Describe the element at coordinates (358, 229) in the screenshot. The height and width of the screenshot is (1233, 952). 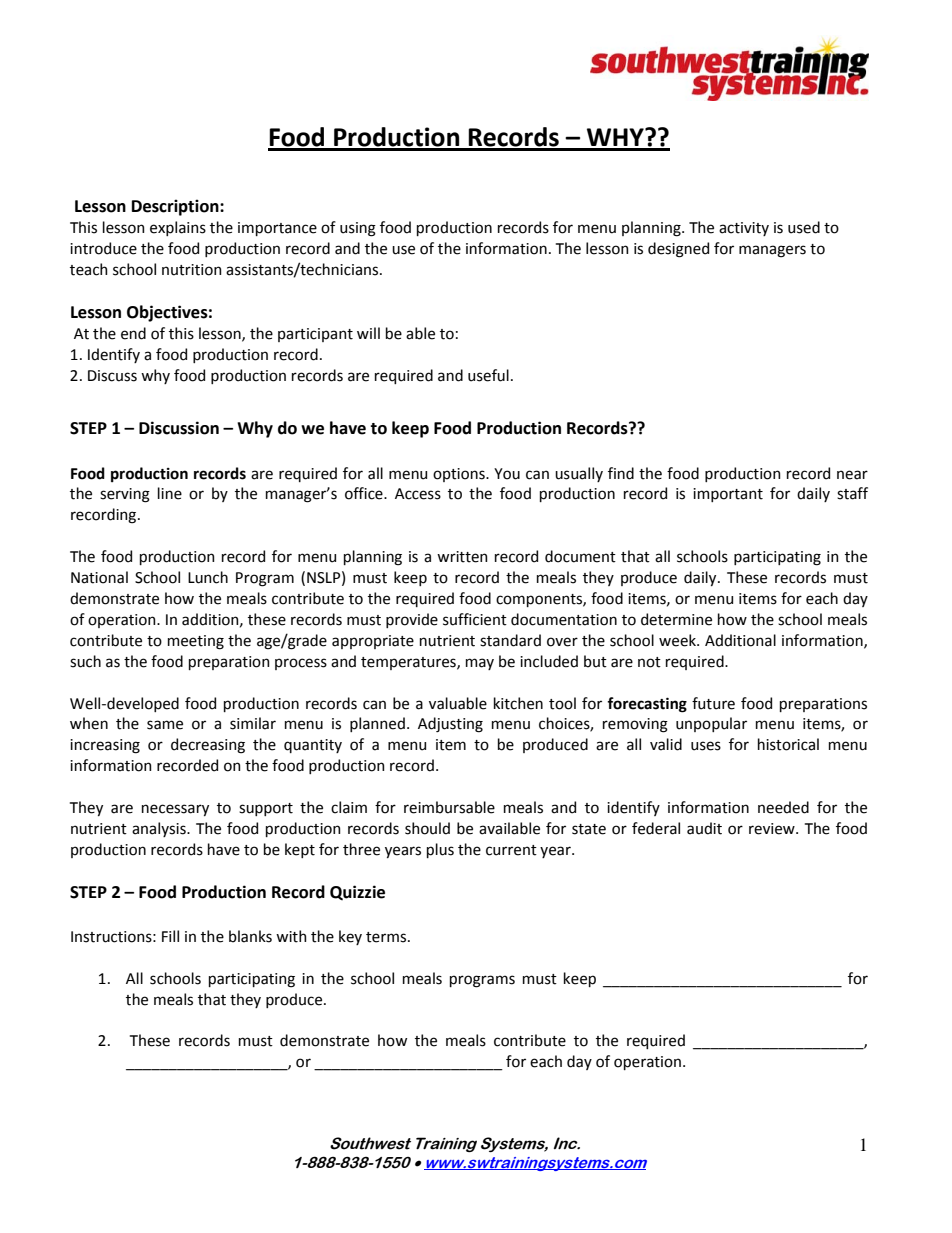
I see `using` at that location.
